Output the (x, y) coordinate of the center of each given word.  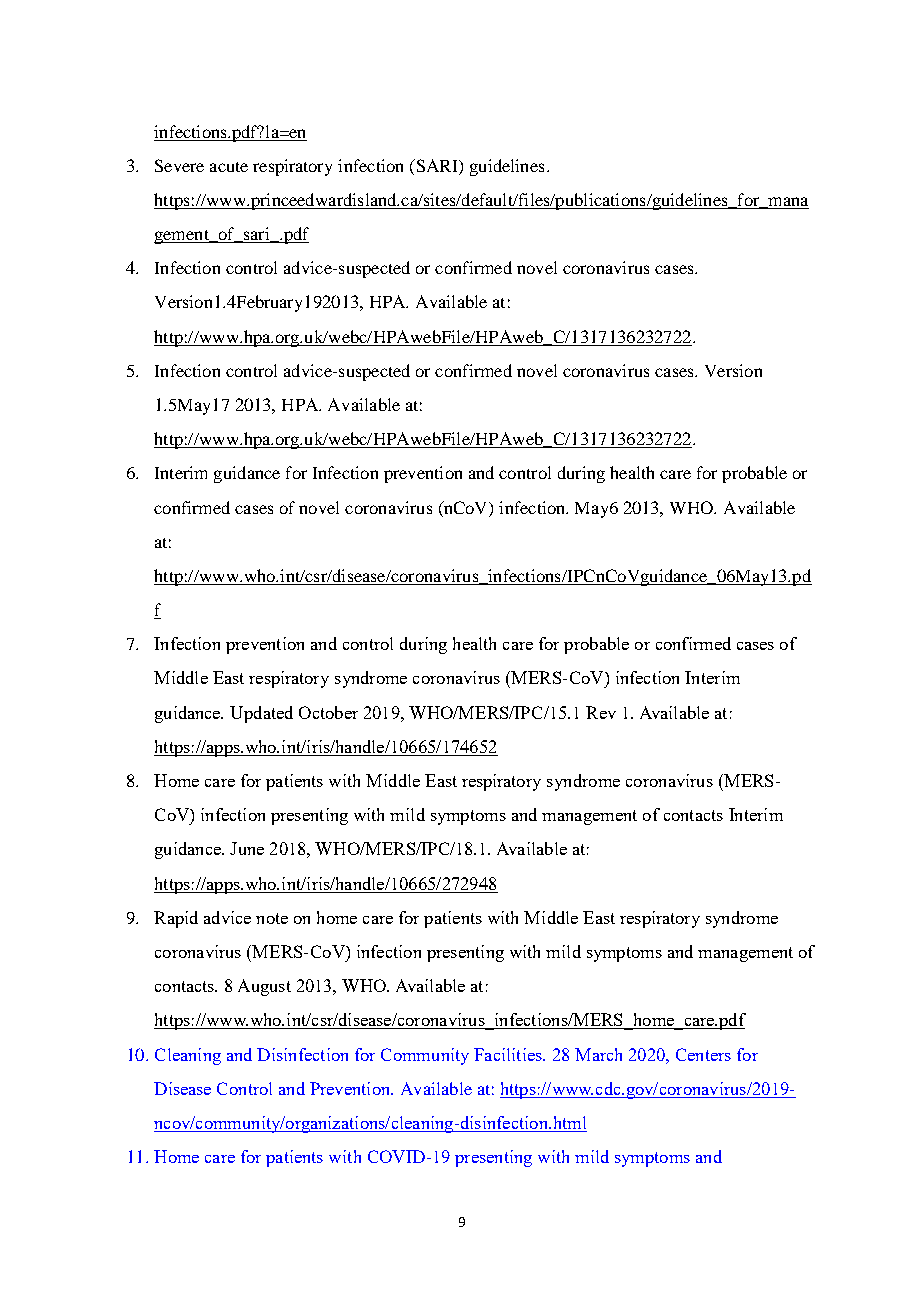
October (328, 712)
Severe (179, 165)
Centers (703, 1054)
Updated (261, 714)
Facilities (509, 1054)
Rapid (176, 919)
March (598, 1054)
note (272, 918)
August (264, 987)
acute (229, 167)
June (247, 848)
